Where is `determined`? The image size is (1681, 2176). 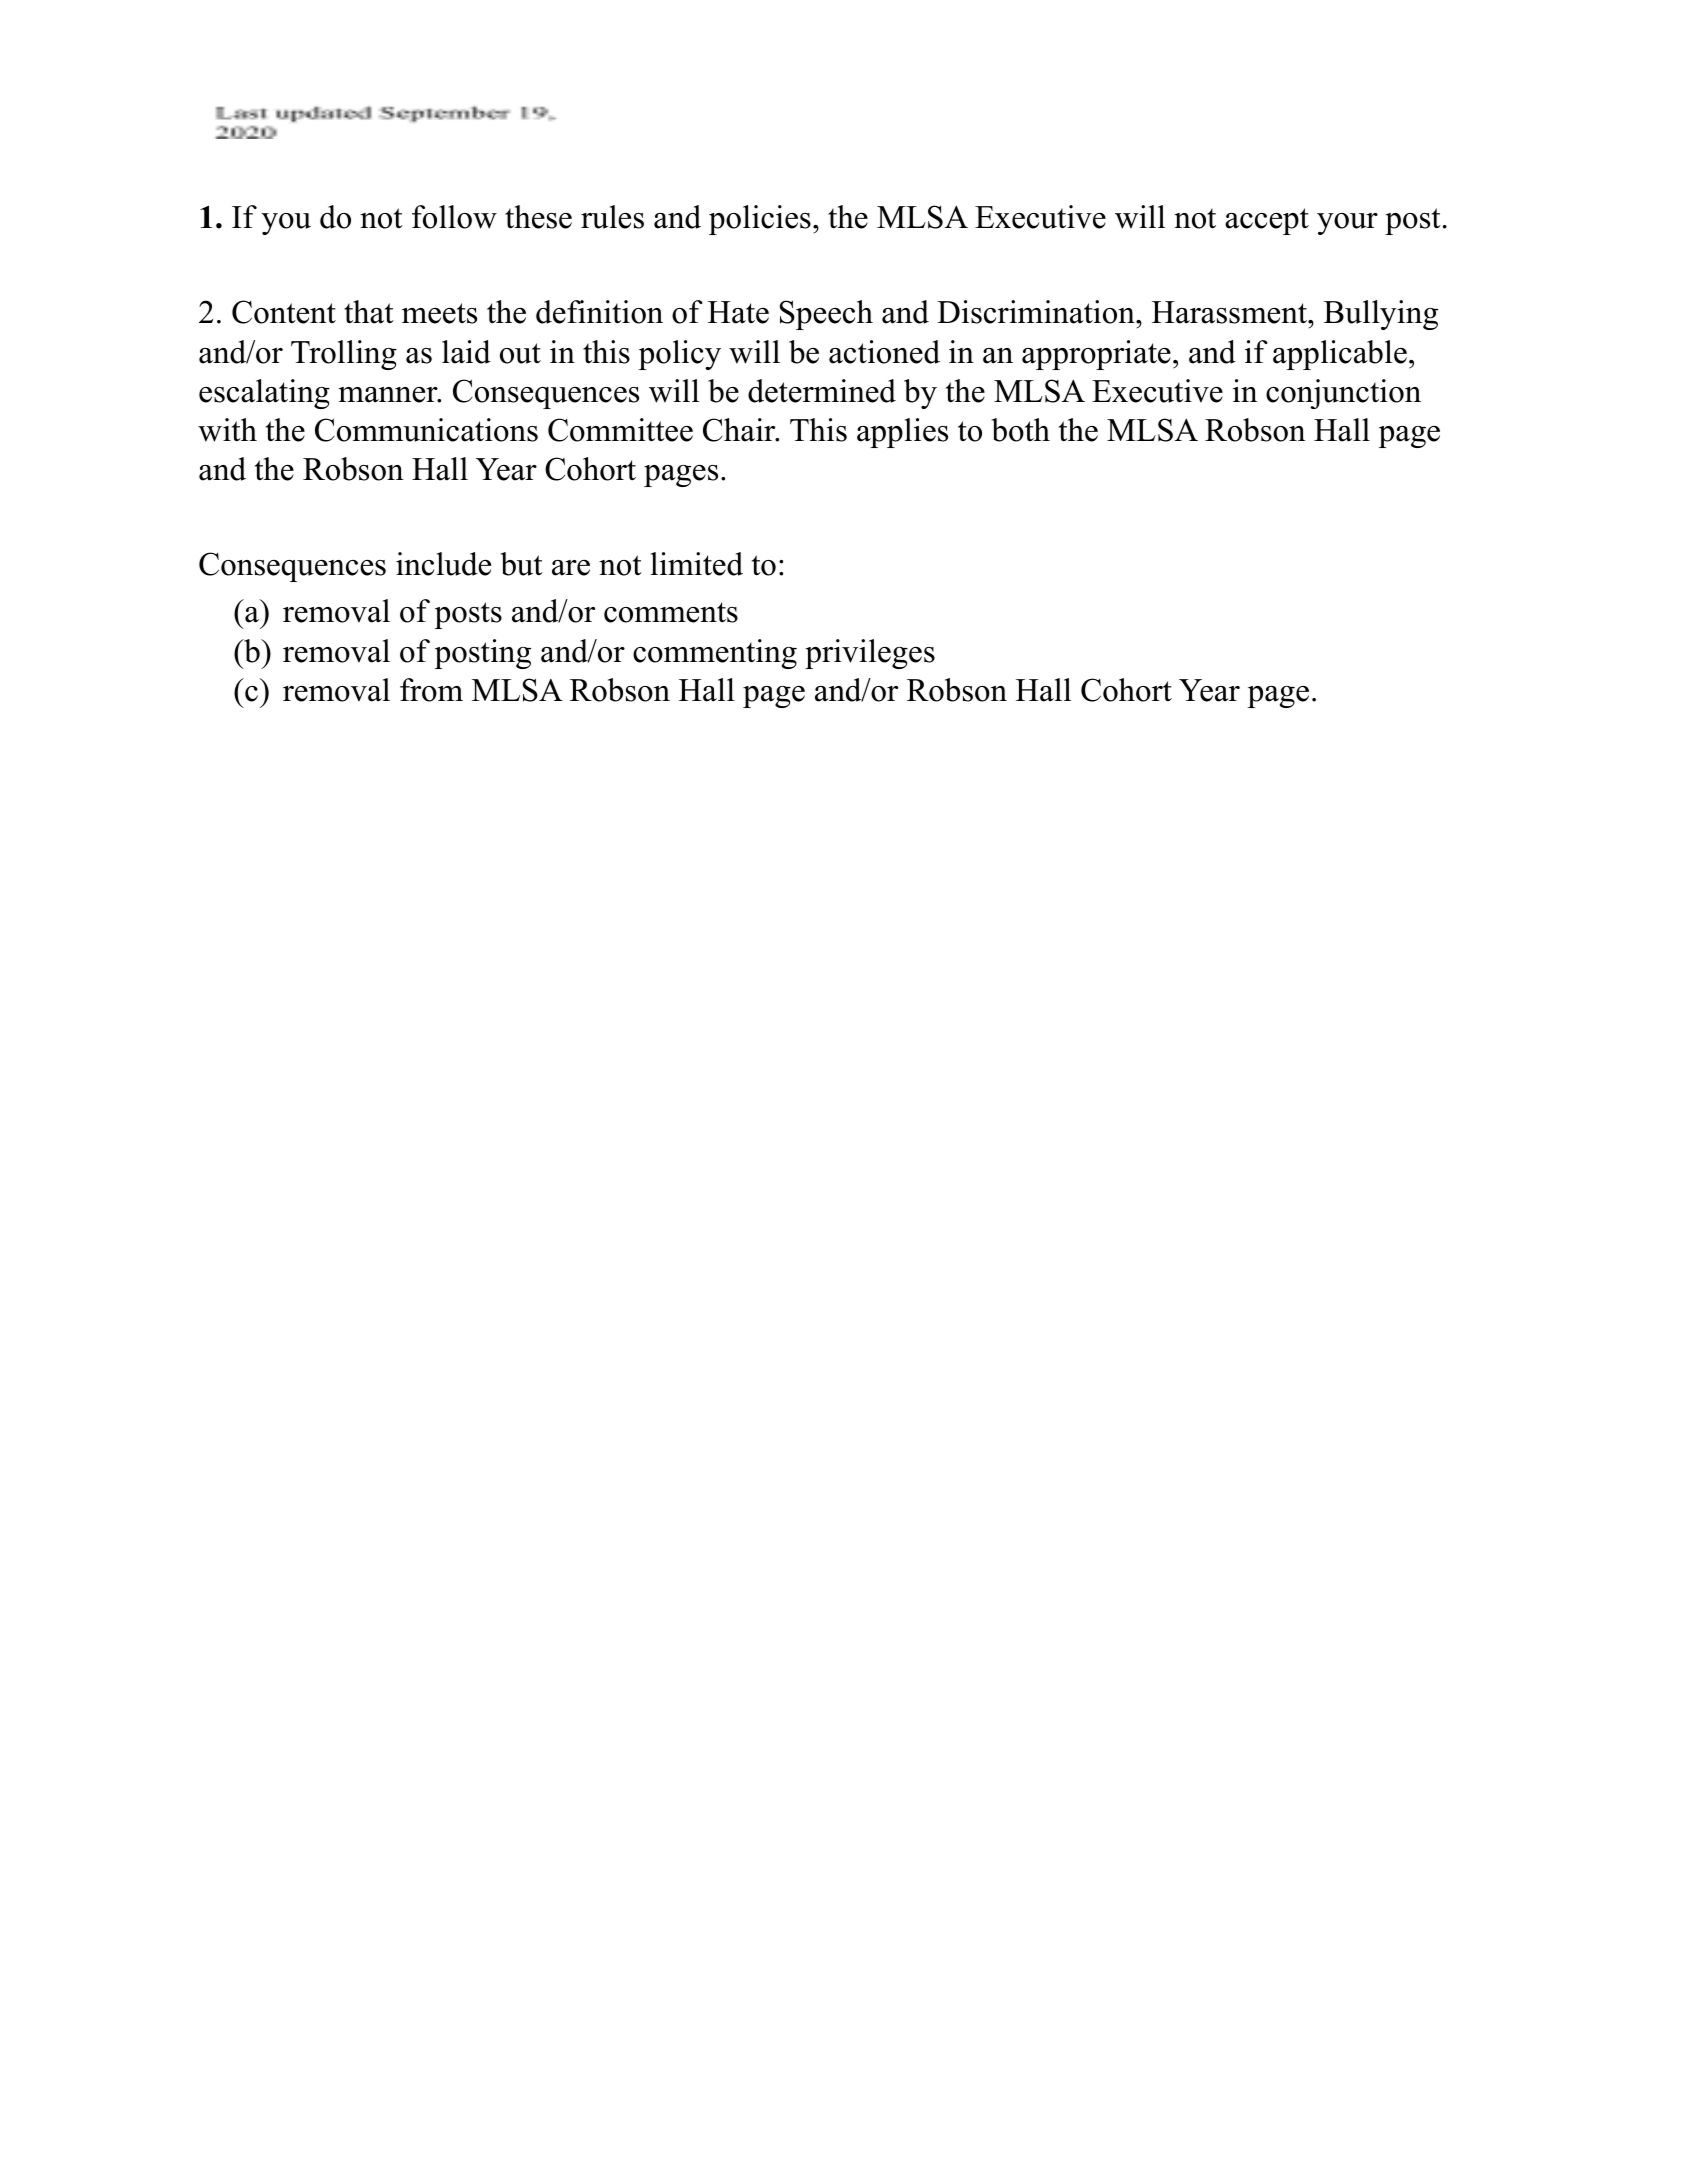 determined is located at coordinates (822, 391).
